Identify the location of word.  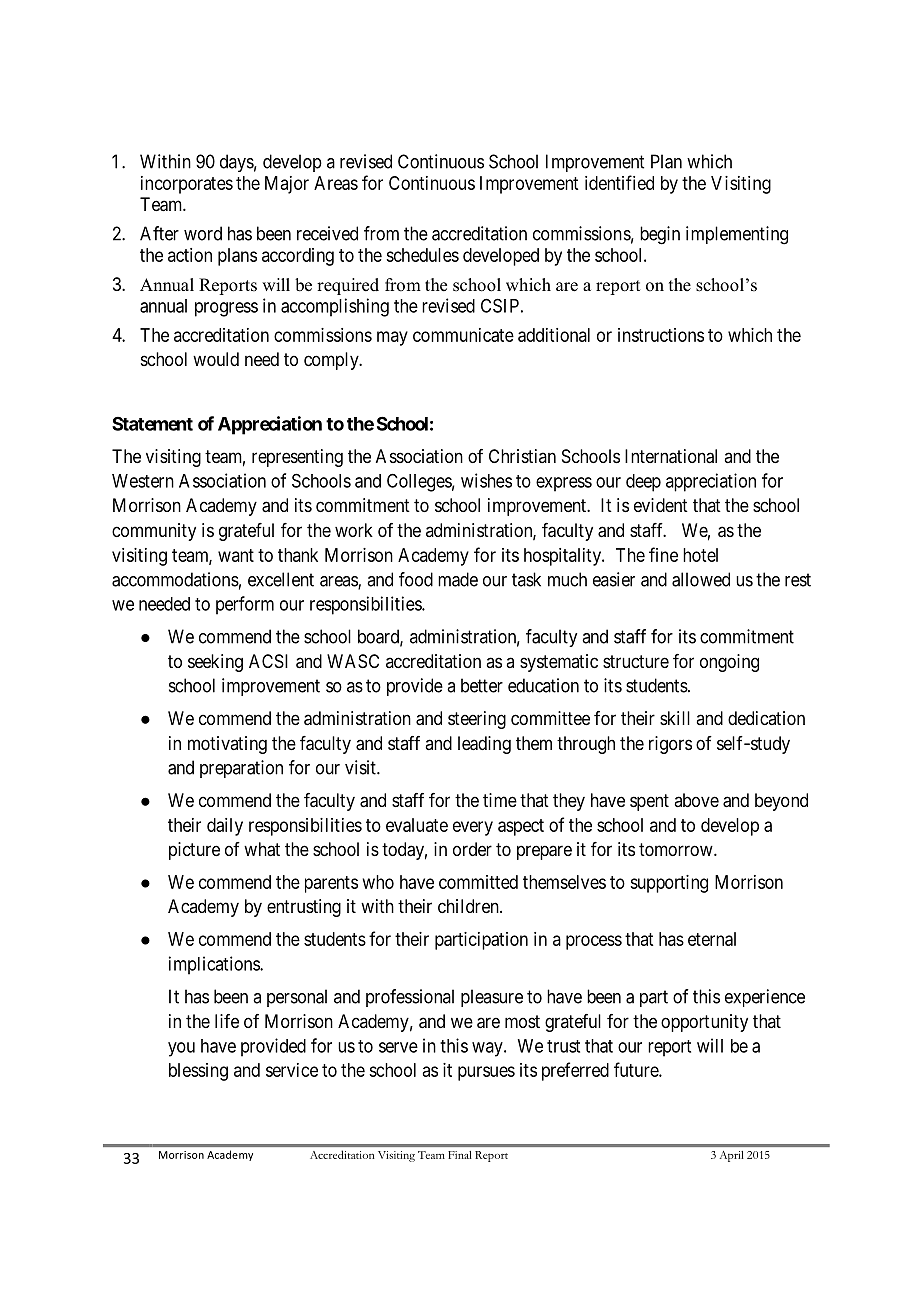
(203, 233).
